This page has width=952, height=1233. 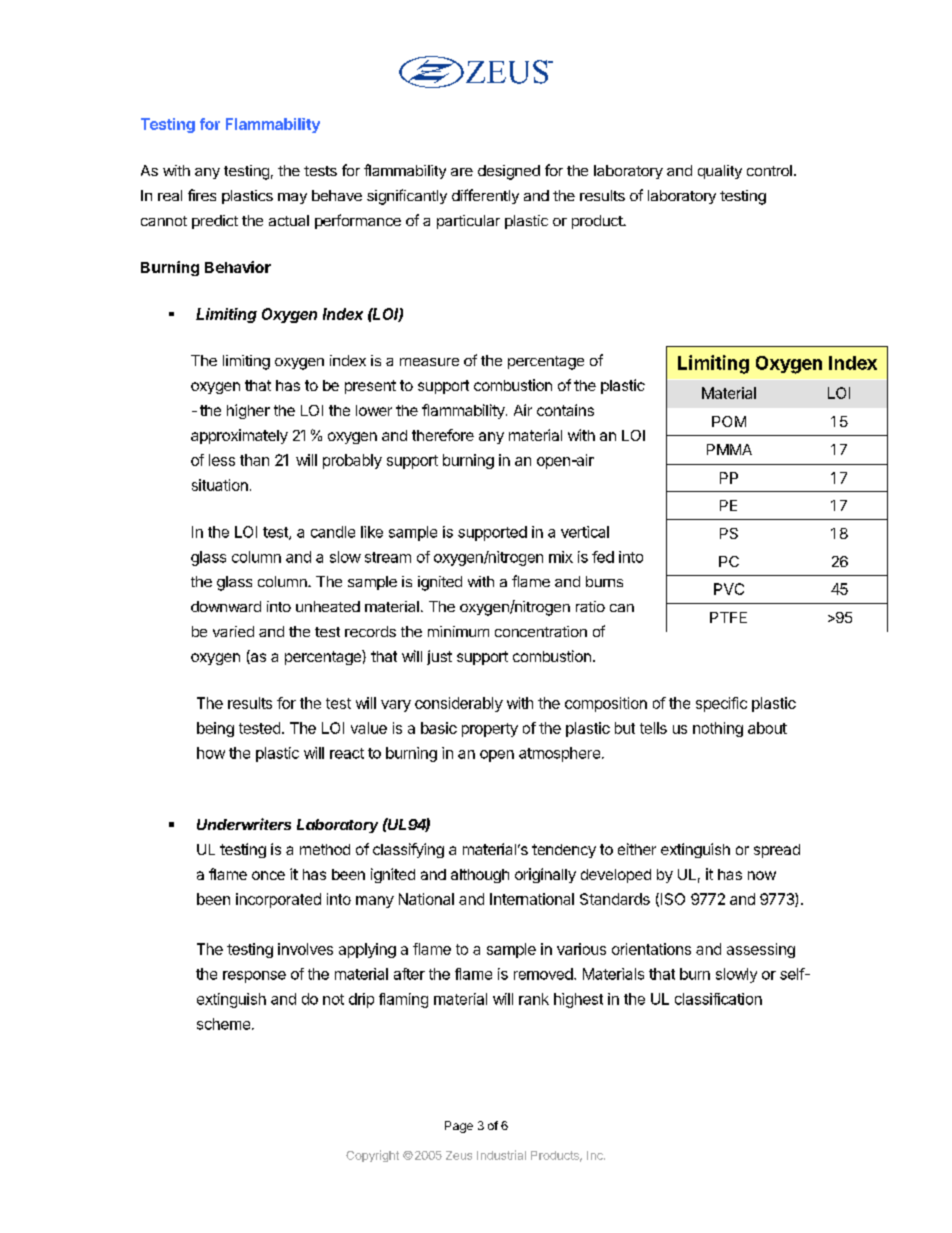 I want to click on just, so click(x=439, y=657).
